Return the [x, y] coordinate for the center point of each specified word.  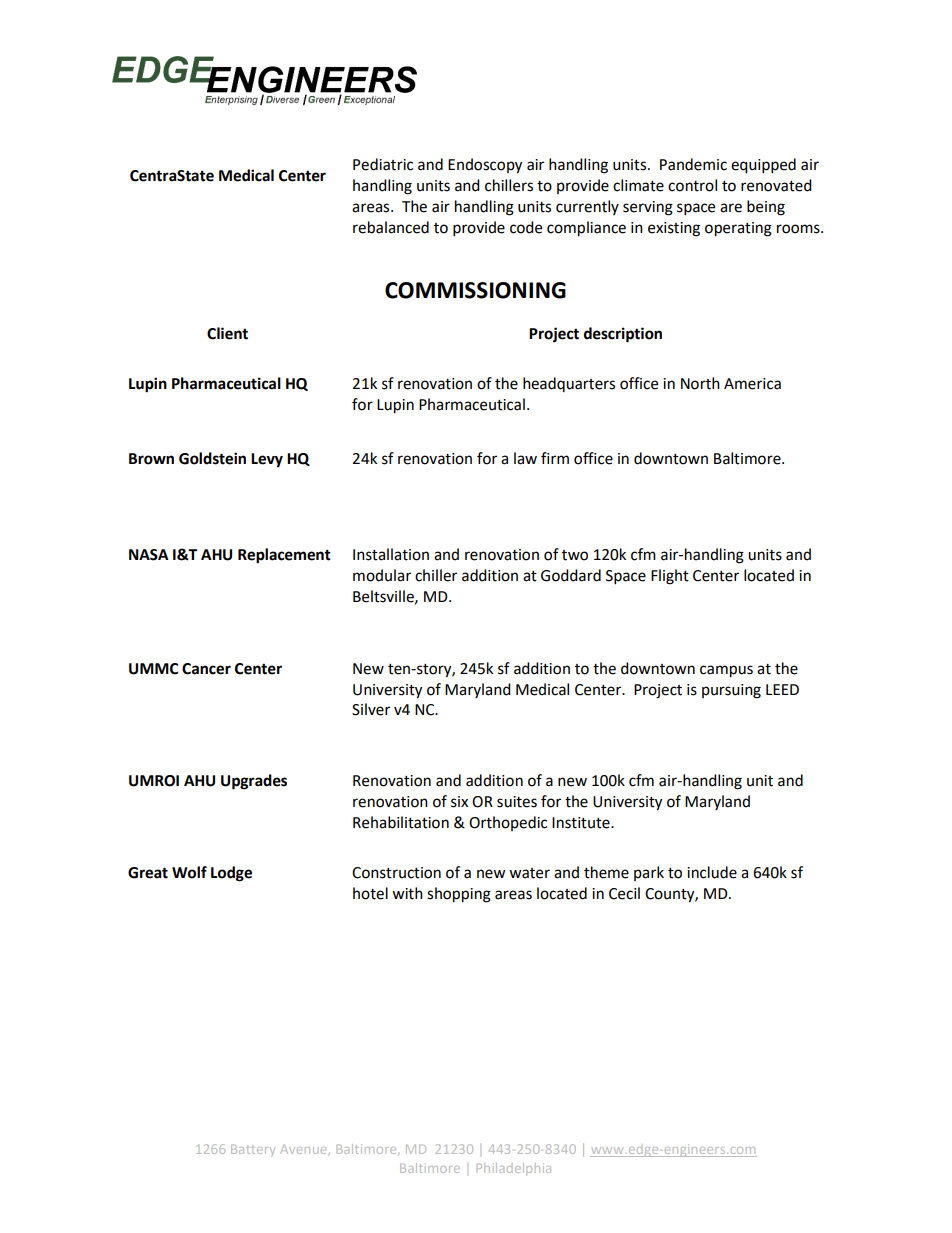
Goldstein [212, 458]
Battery [253, 1150]
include [712, 872]
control [692, 185]
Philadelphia [514, 1169]
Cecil [624, 893]
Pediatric [383, 164]
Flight [670, 577]
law [525, 458]
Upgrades [254, 782]
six [459, 802]
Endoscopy [485, 166]
